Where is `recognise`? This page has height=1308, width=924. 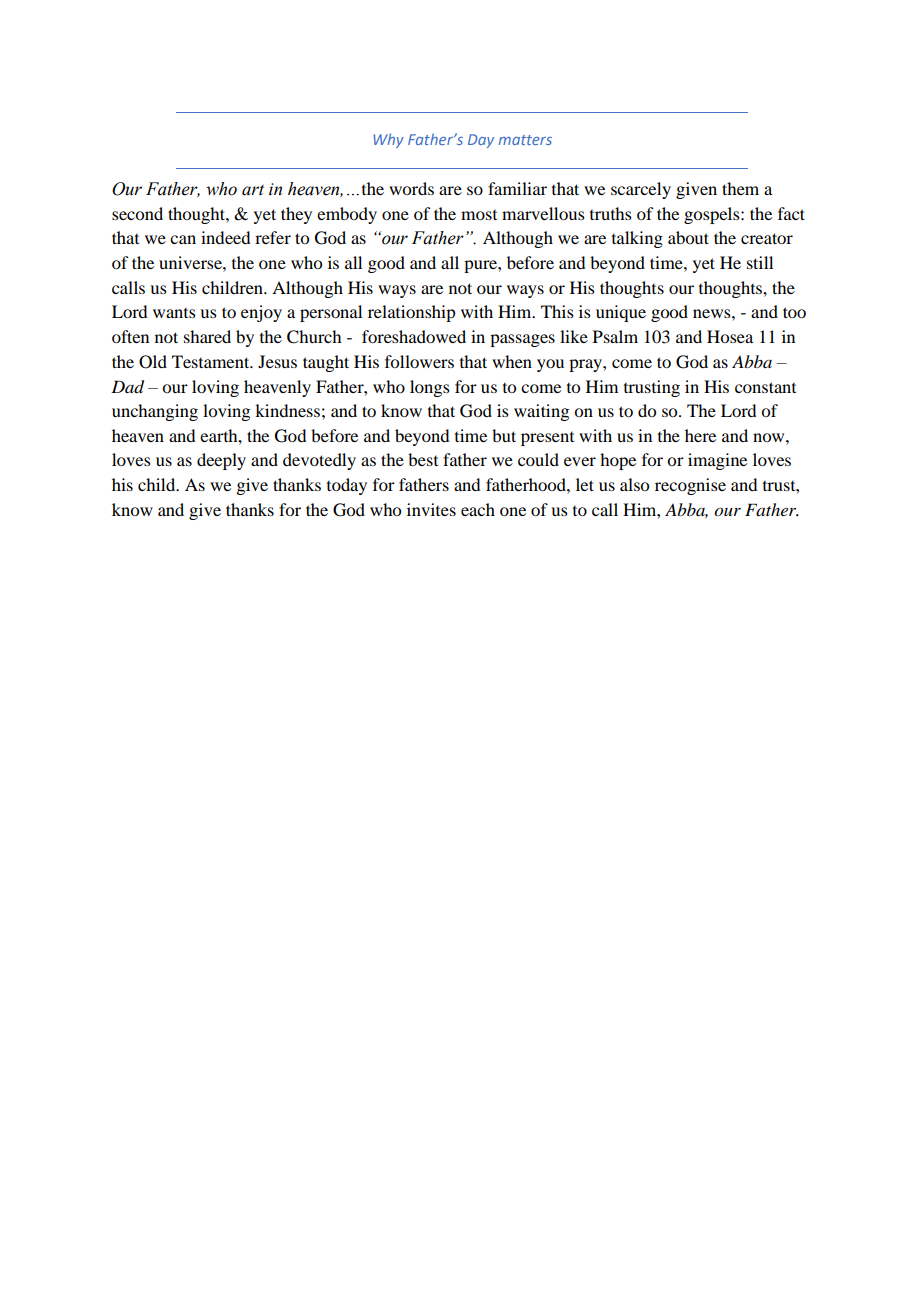
recognise is located at coordinates (690, 486).
